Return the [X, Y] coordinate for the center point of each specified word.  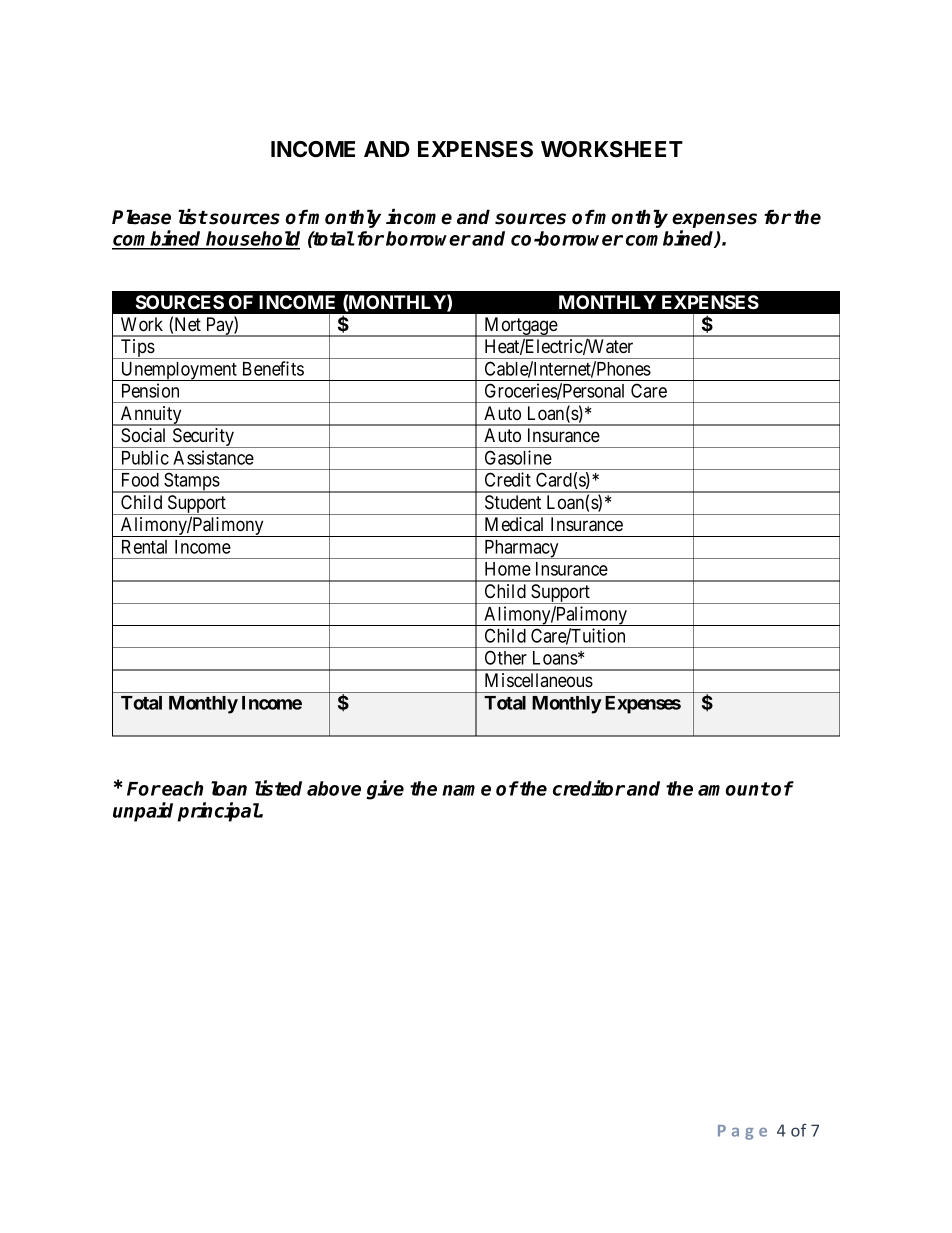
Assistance [213, 457]
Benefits [273, 368]
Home [508, 569]
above [334, 788]
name [466, 790]
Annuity [151, 416]
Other [506, 657]
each [183, 788]
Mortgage [520, 327]
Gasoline [518, 457]
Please [141, 217]
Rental [144, 547]
